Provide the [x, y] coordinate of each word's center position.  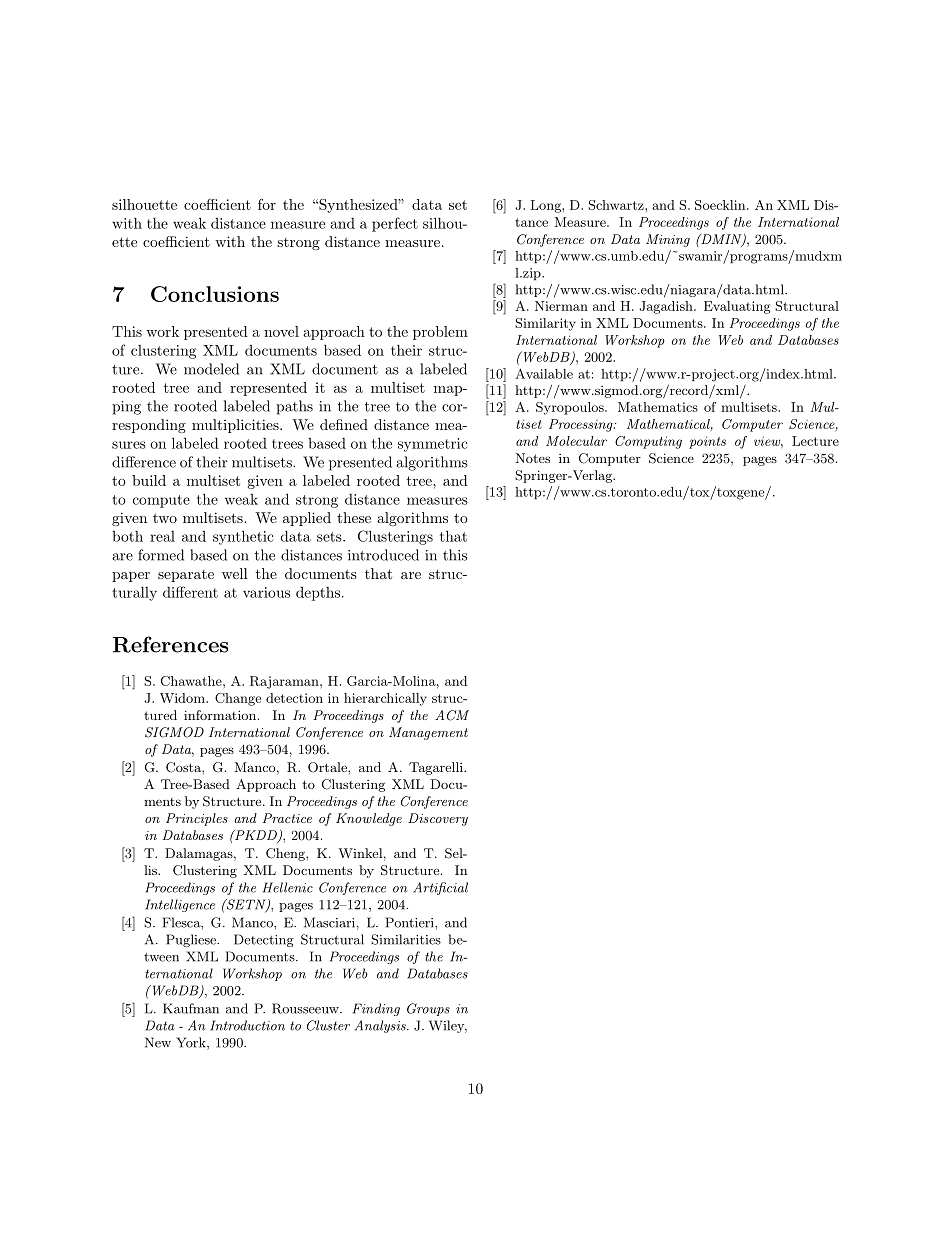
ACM [452, 715]
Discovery [438, 819]
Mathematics [658, 407]
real [162, 536]
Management [428, 733]
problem [440, 333]
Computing [648, 442]
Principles [197, 819]
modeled [211, 369]
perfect [395, 224]
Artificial [440, 888]
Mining [668, 240]
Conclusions [215, 294]
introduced [383, 555]
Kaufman [191, 1008]
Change [238, 699]
